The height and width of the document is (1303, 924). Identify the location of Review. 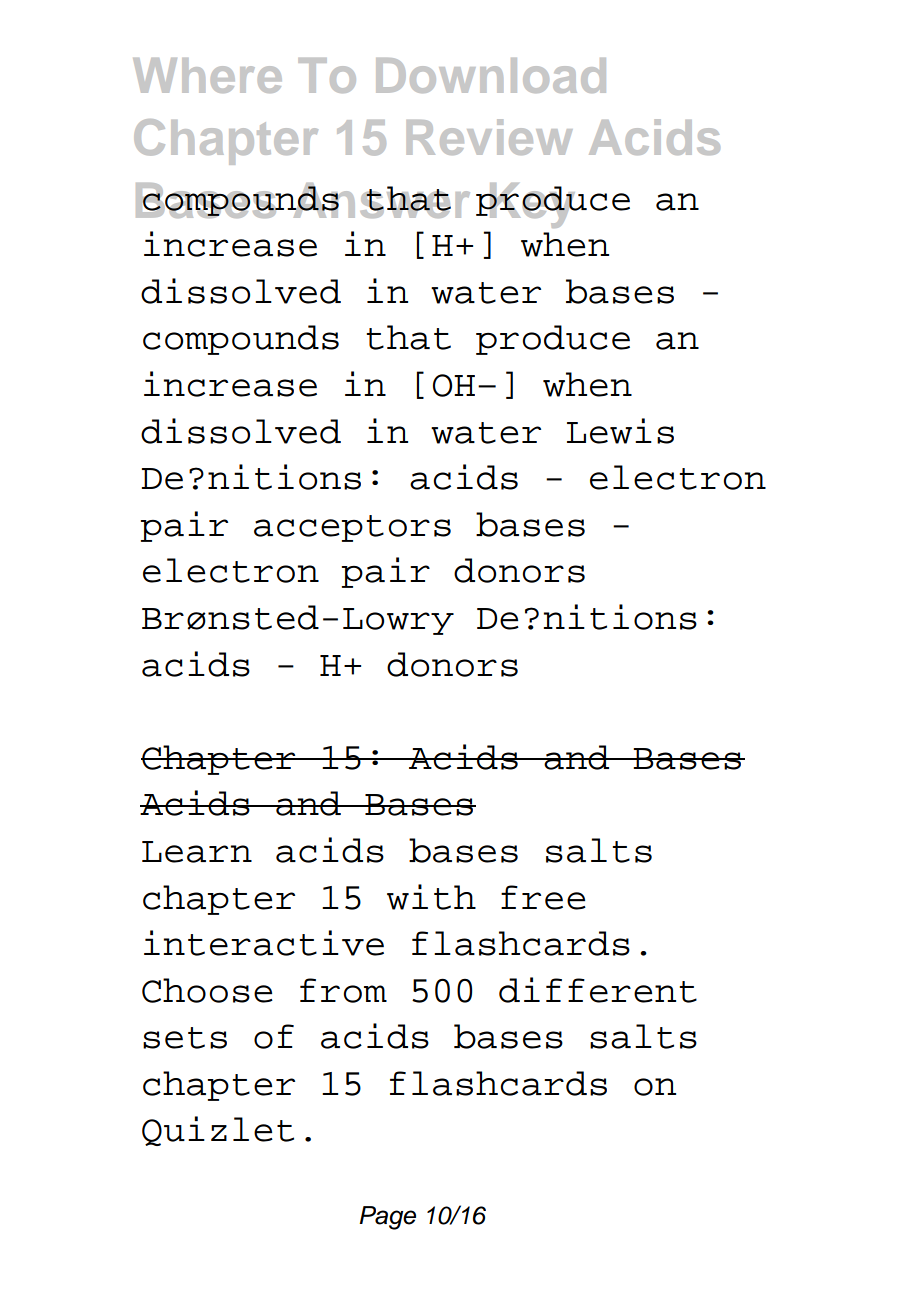
(489, 137).
